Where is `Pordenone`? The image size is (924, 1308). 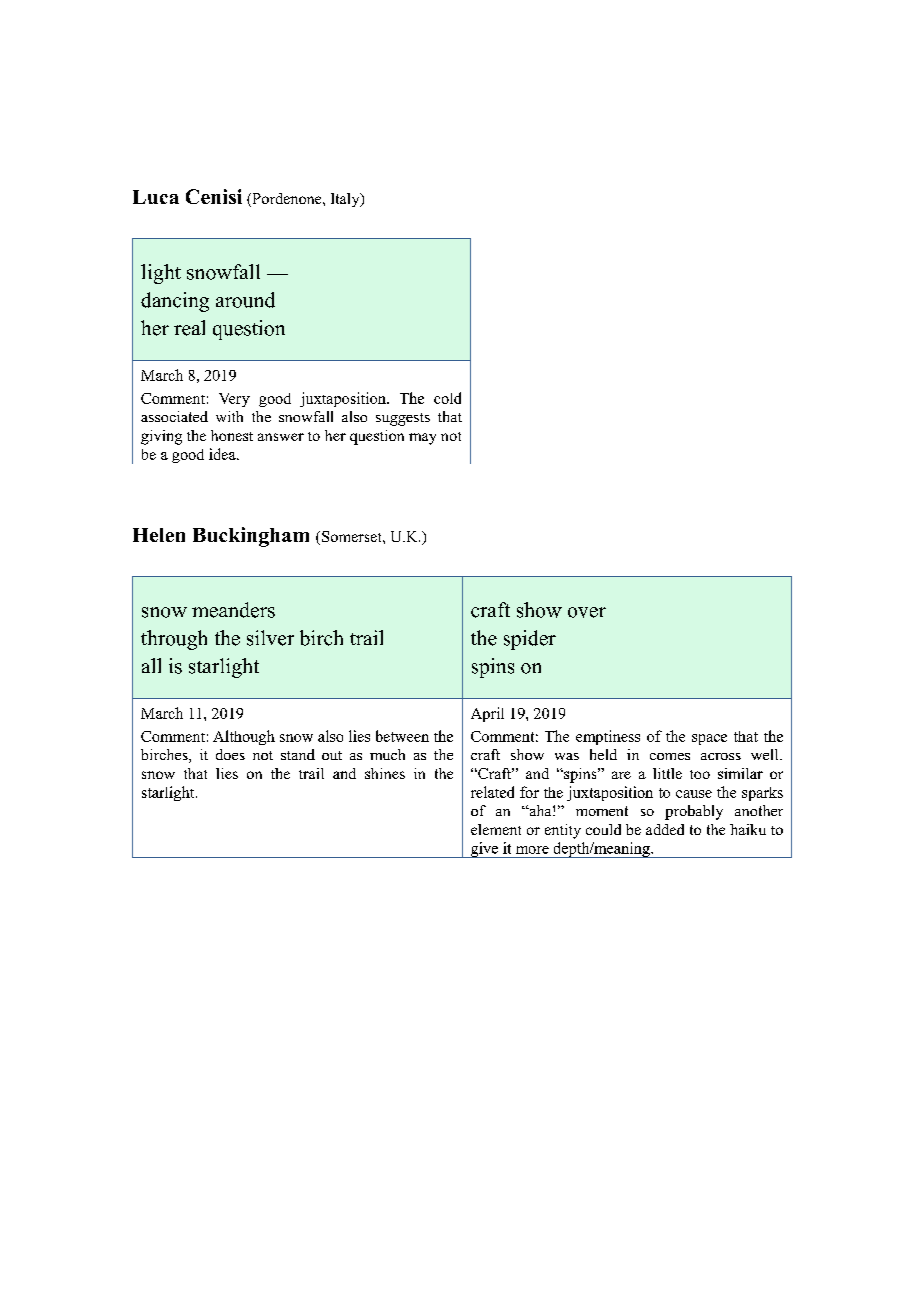 Pordenone is located at coordinates (287, 200).
